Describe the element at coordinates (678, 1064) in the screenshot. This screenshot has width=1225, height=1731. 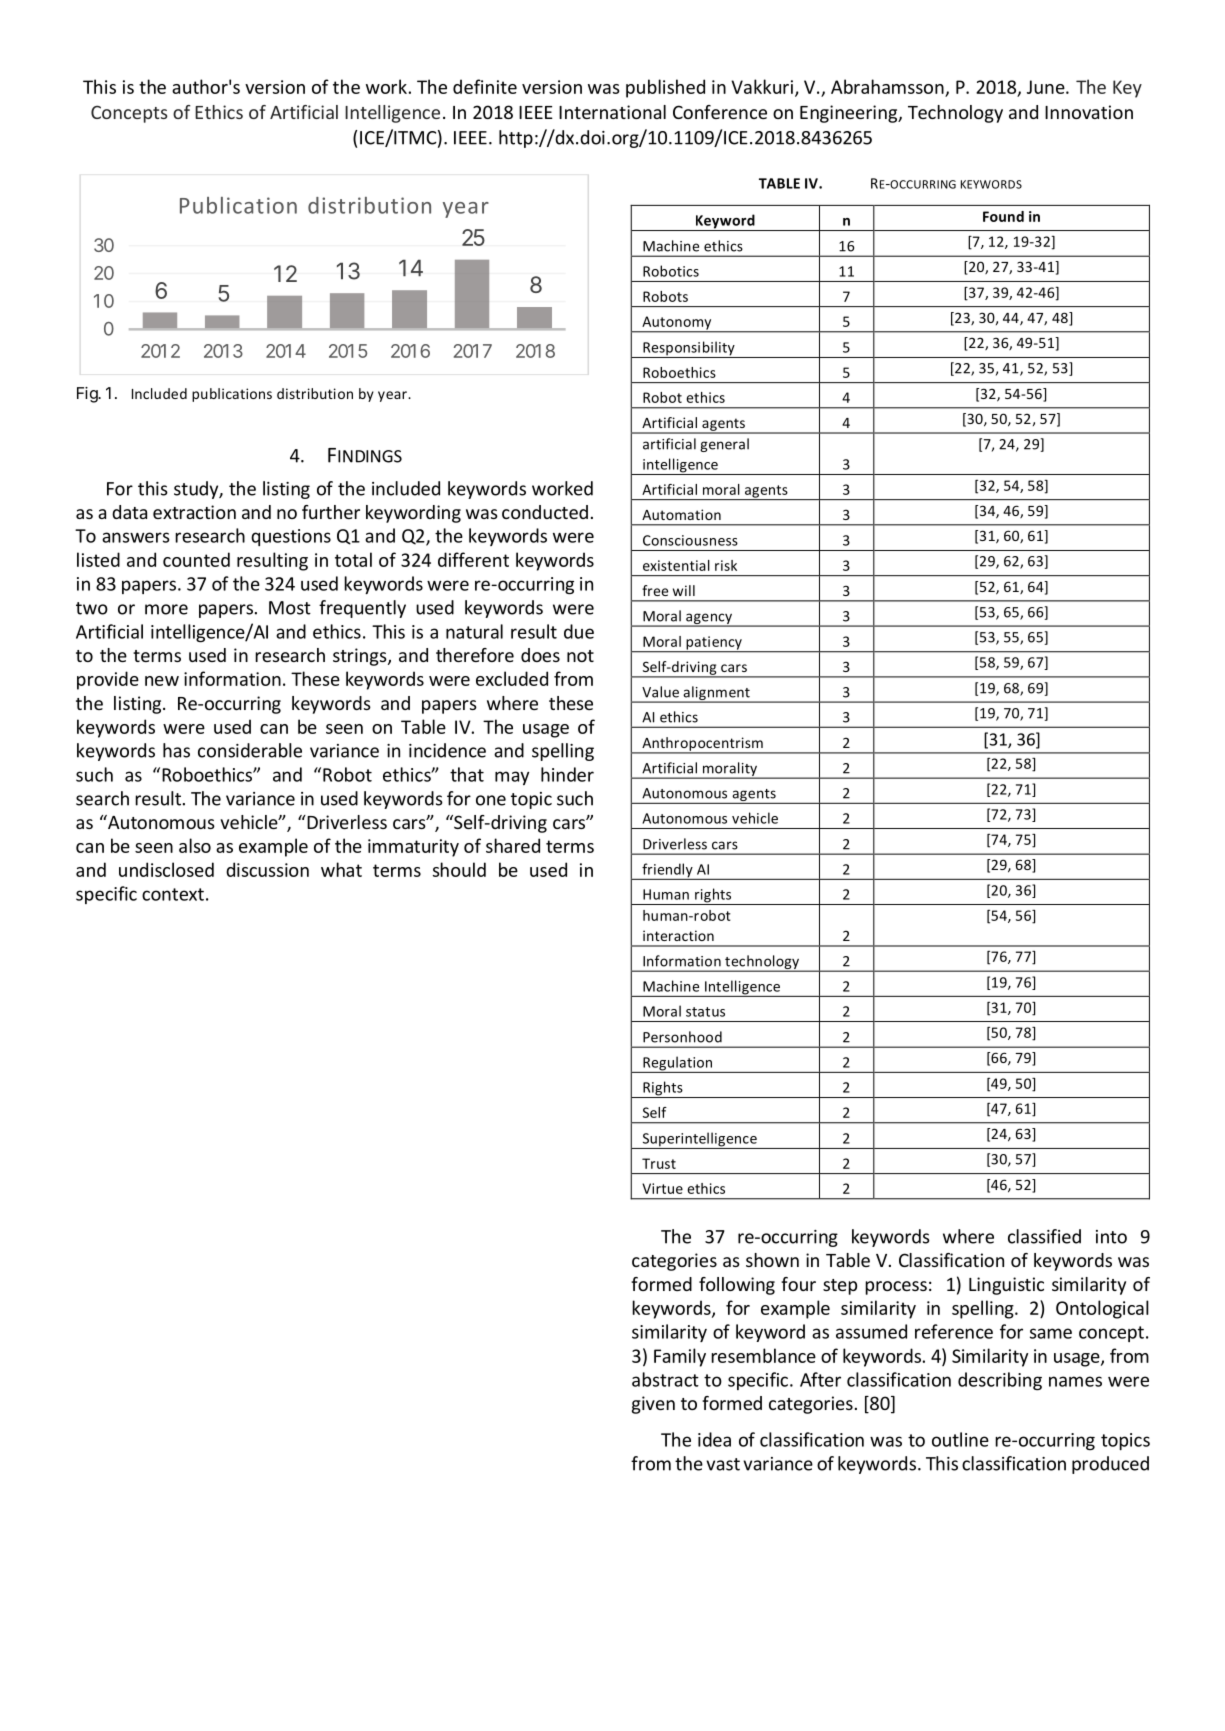
I see `Regulation` at that location.
